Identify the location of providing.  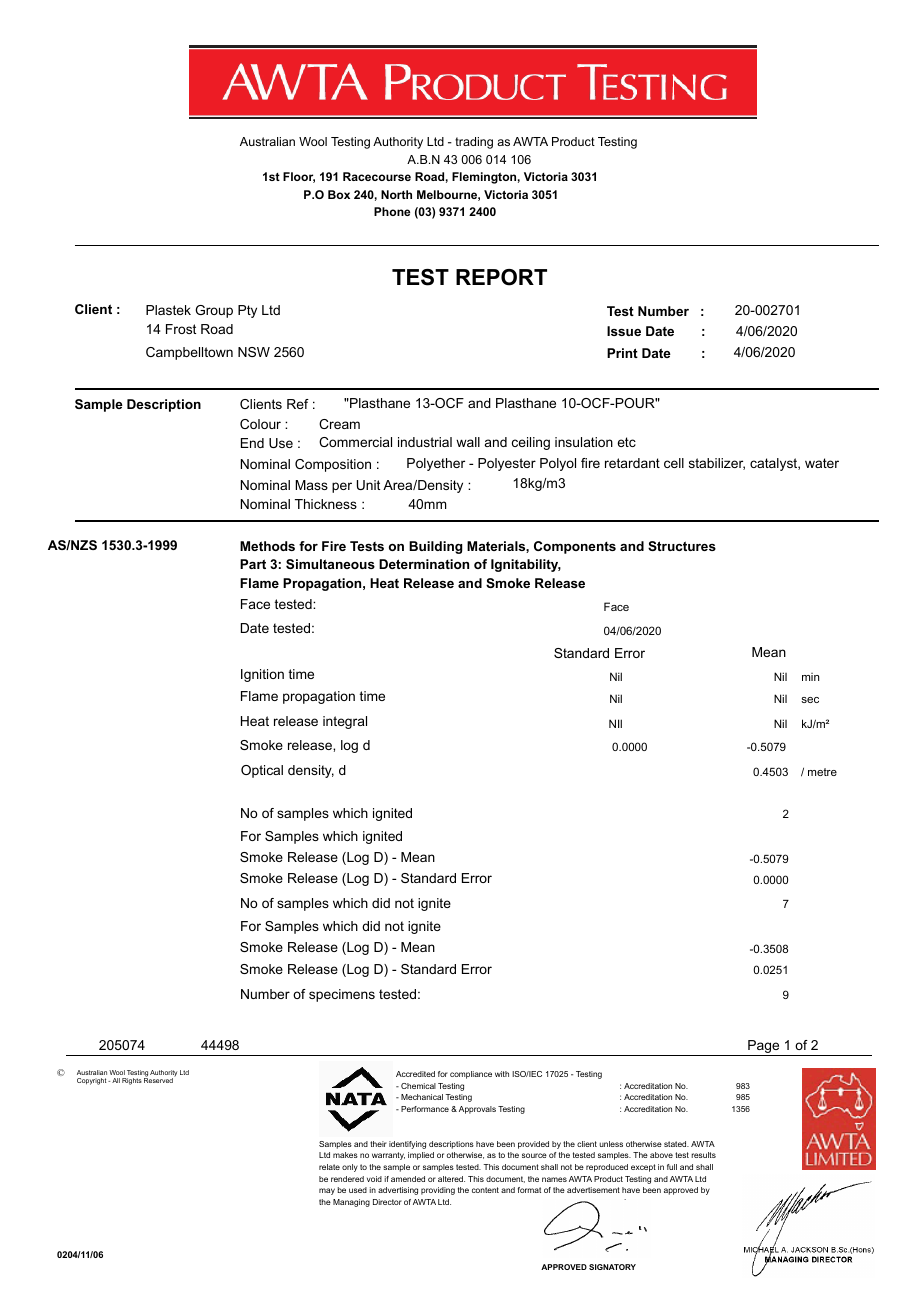
(438, 1191).
